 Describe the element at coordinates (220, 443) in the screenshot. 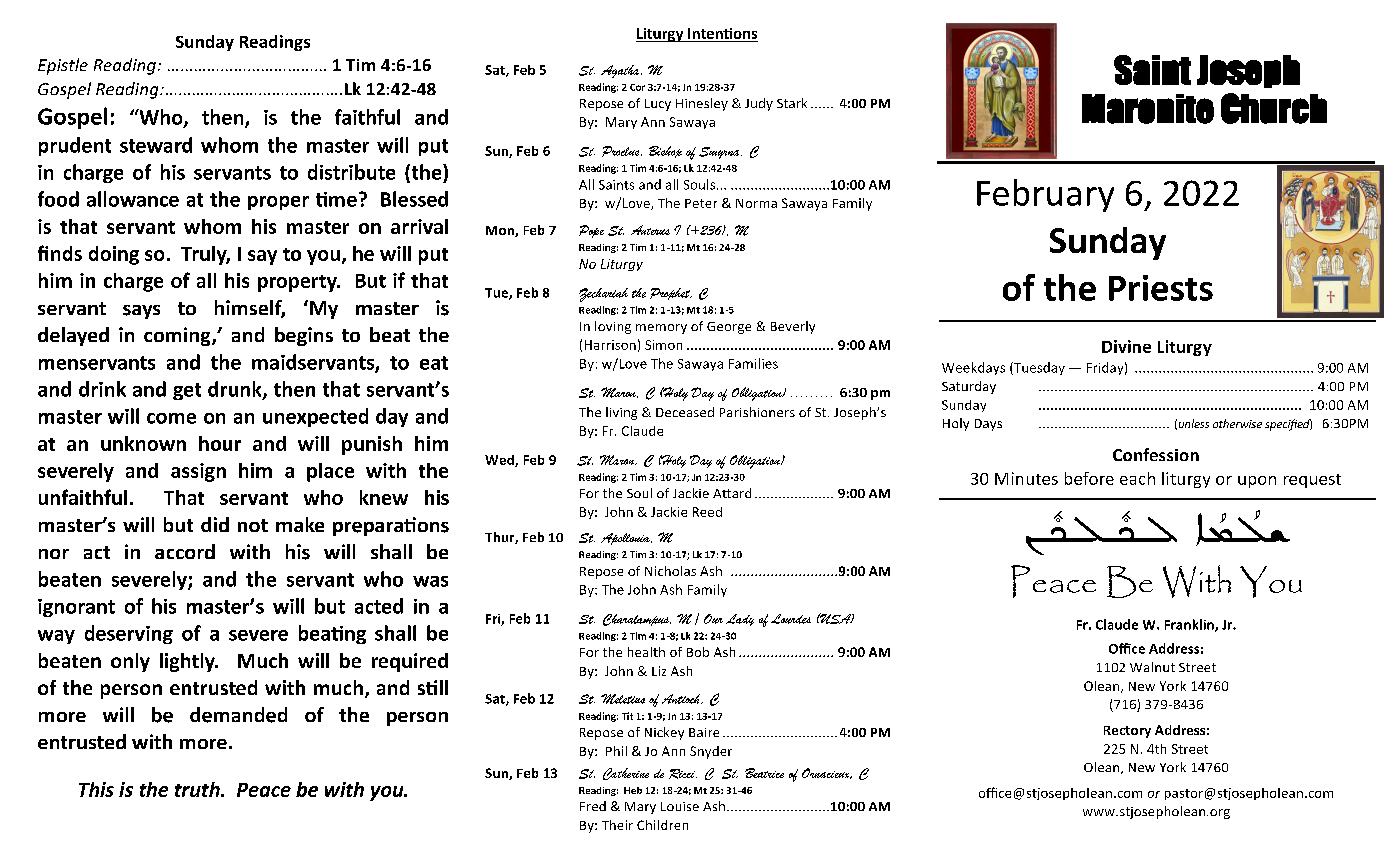

I see `hour` at that location.
